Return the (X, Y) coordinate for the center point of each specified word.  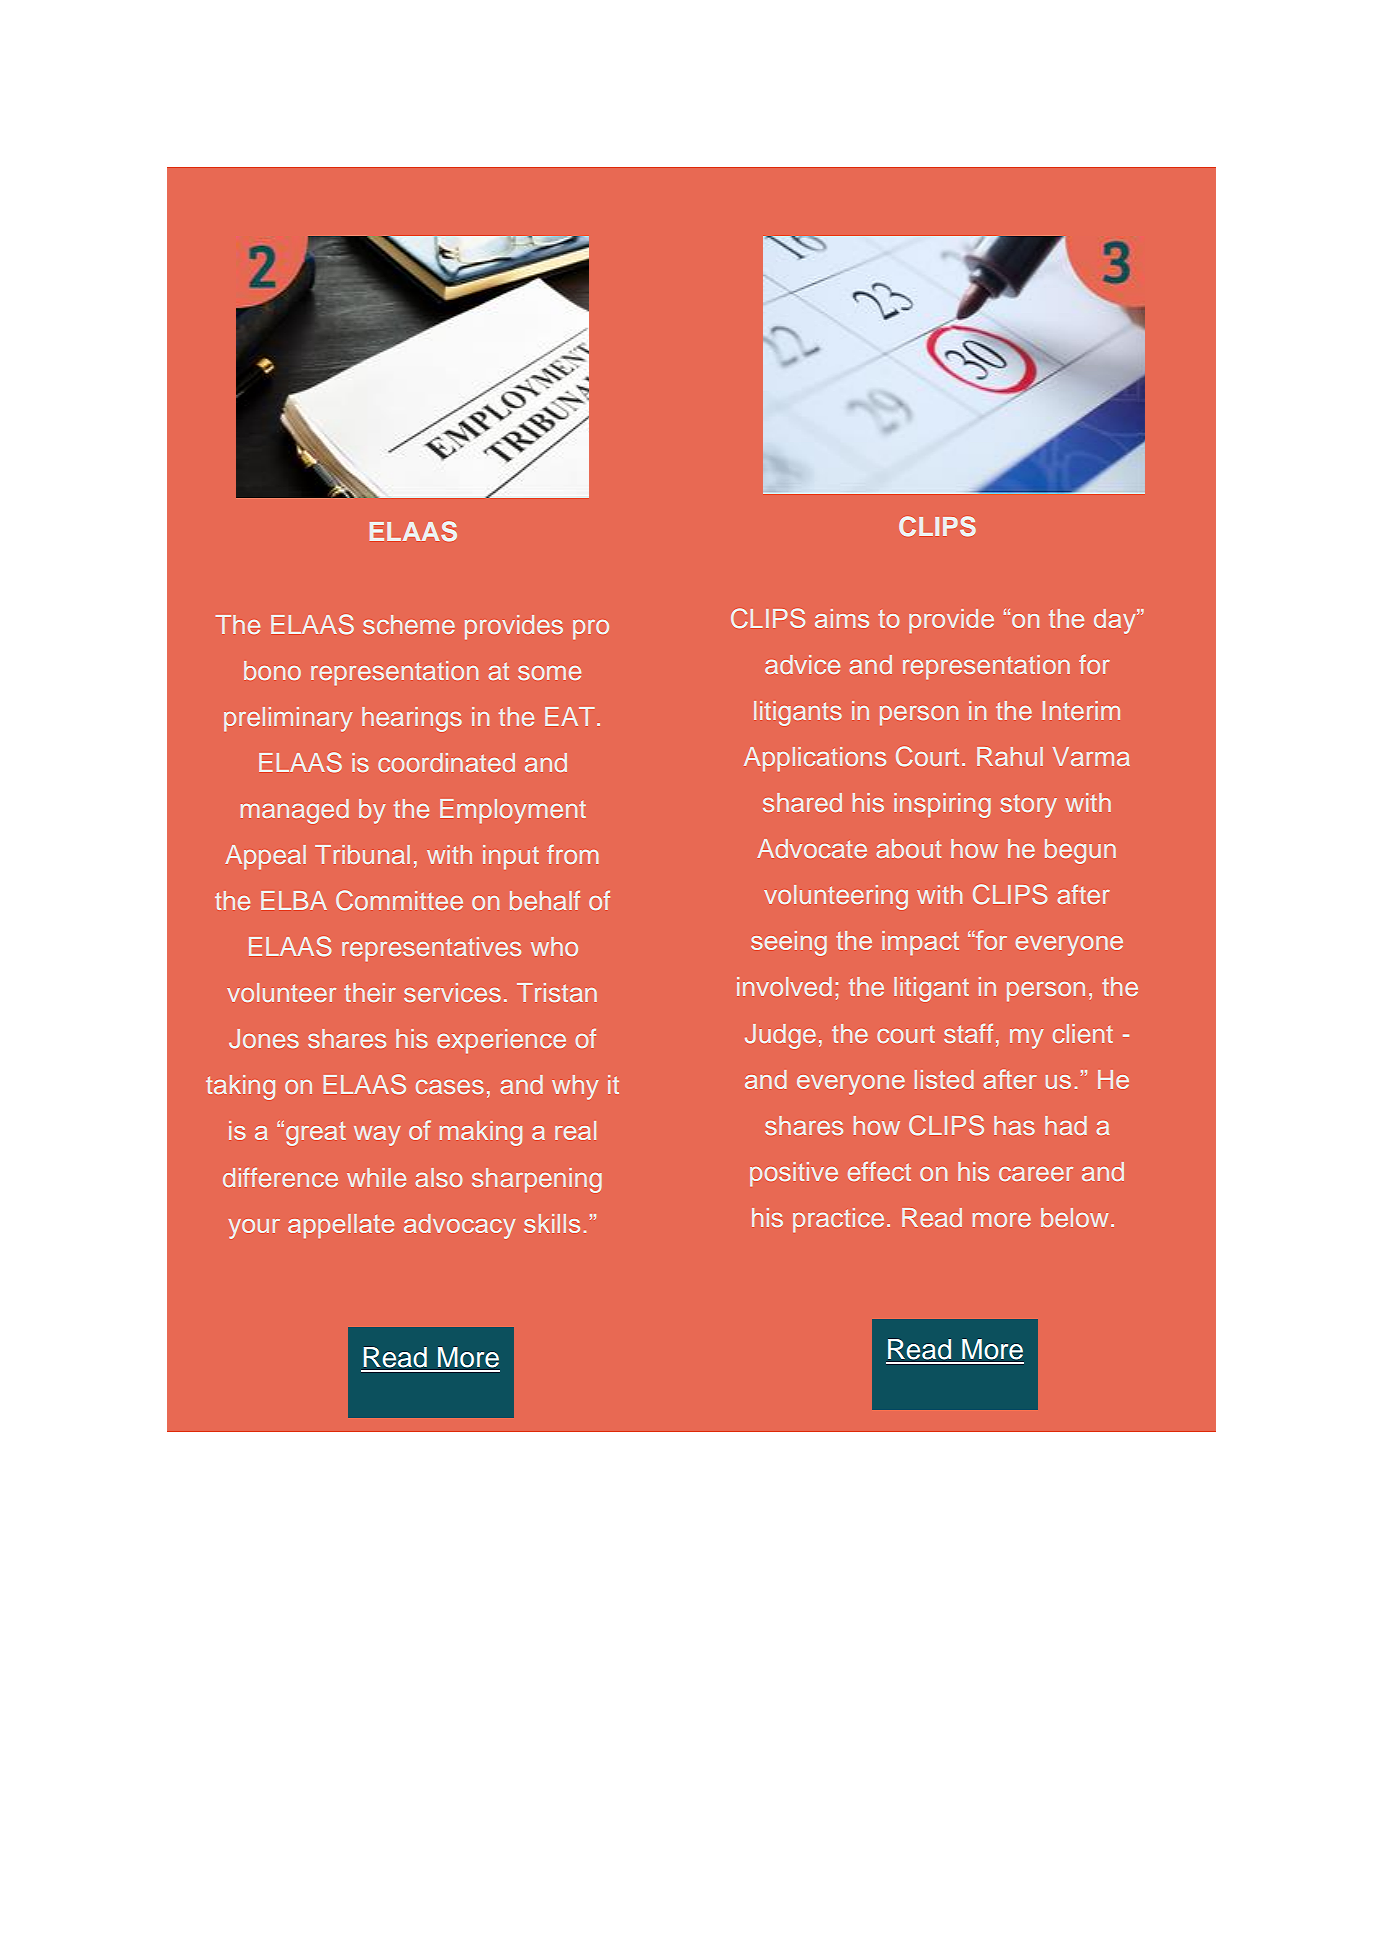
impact (920, 943)
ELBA (294, 900)
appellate (341, 1226)
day (1116, 621)
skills (552, 1223)
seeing (789, 943)
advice (802, 664)
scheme (409, 624)
